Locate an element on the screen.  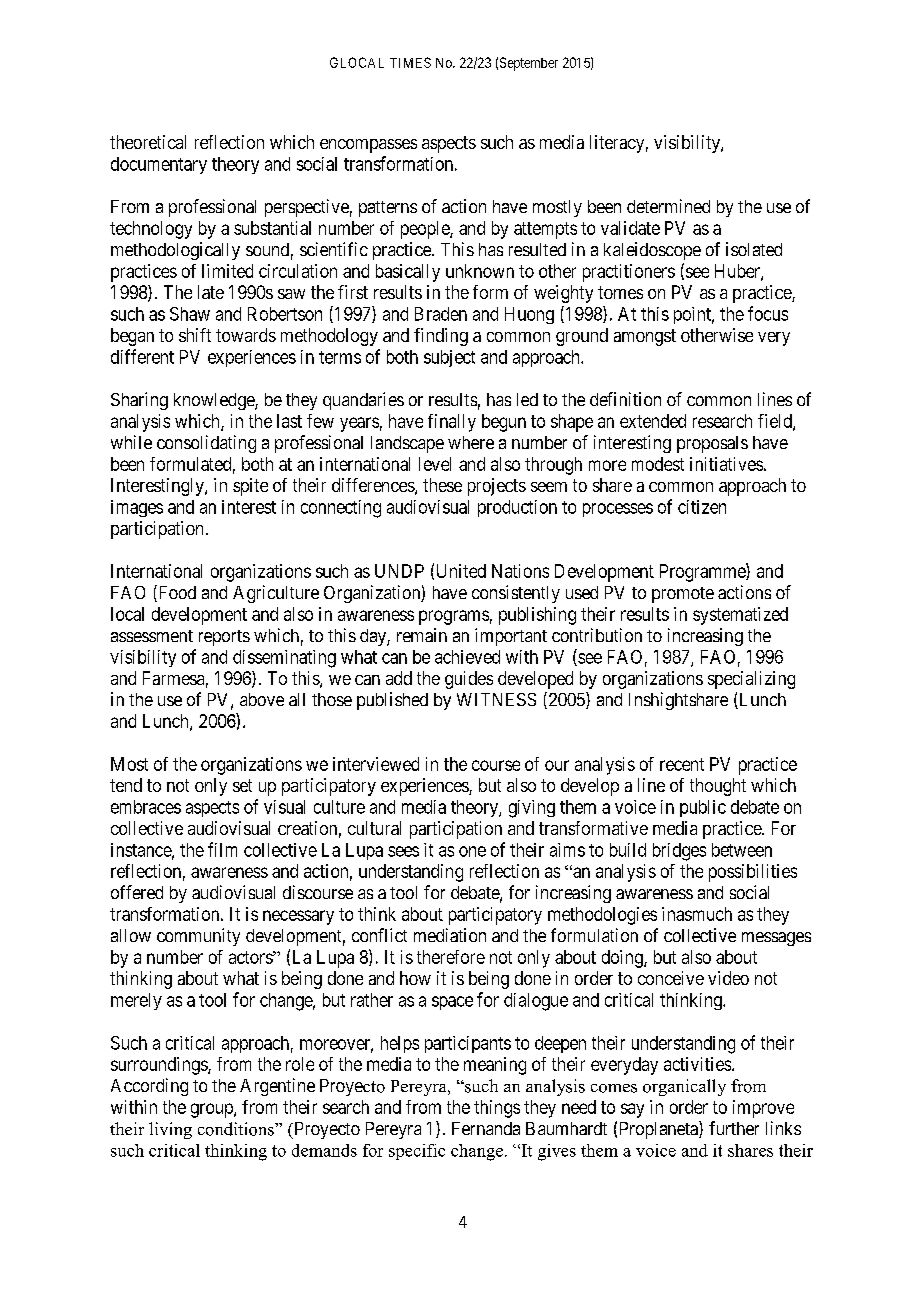
determined is located at coordinates (668, 206).
